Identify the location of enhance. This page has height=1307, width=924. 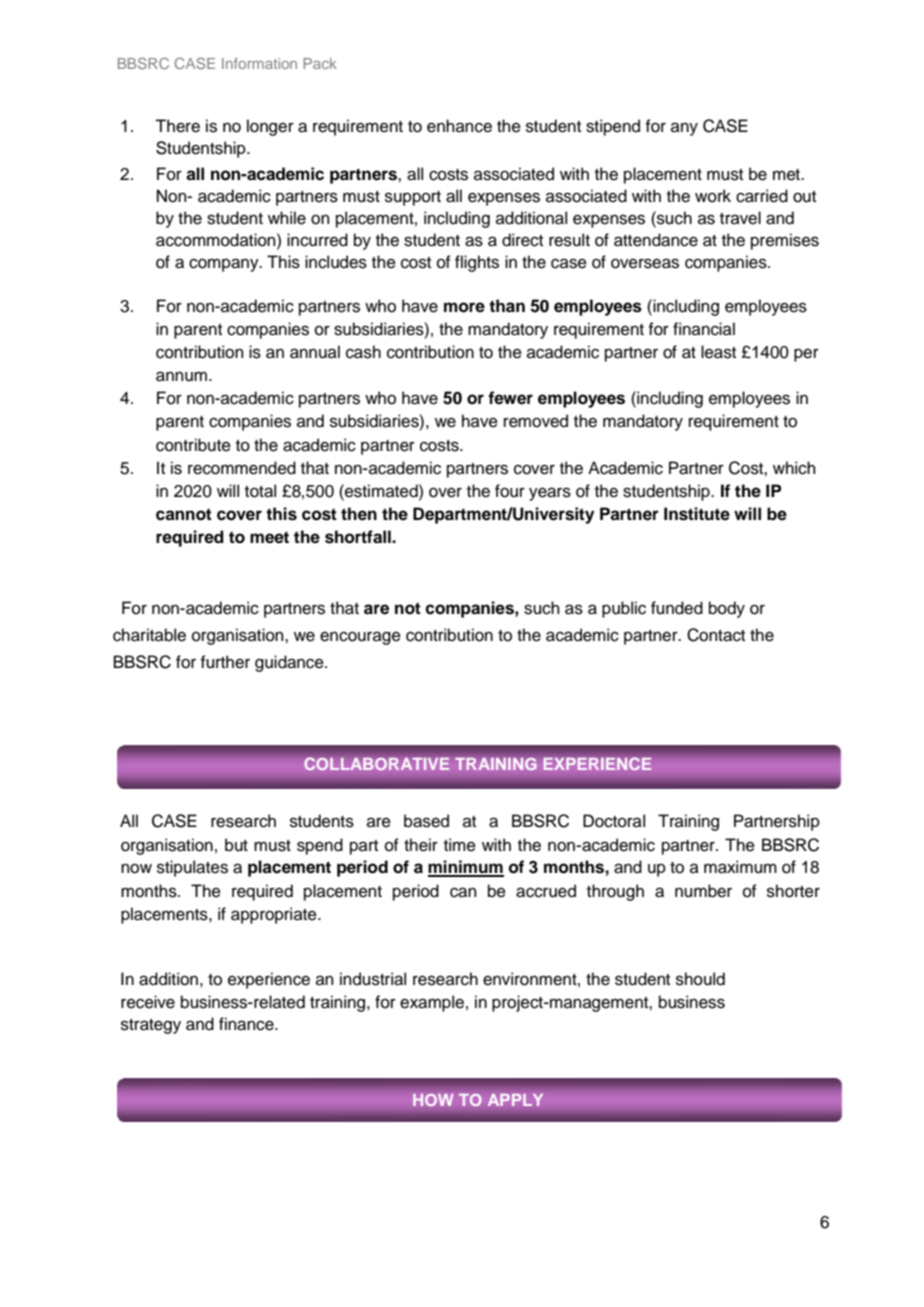
(459, 126).
